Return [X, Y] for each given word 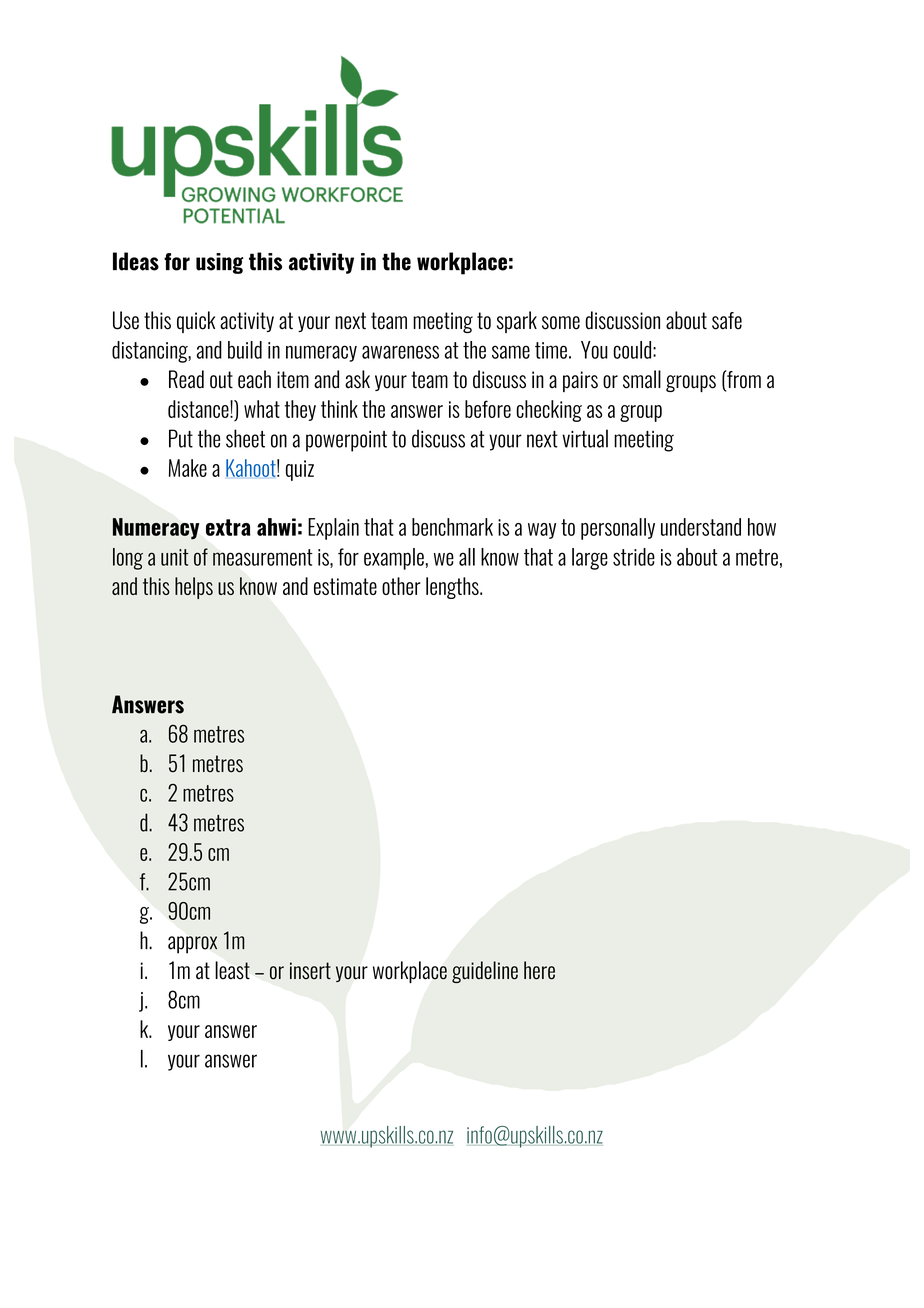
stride [634, 557]
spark [517, 322]
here [539, 970]
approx [192, 945]
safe [727, 321]
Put [181, 438]
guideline [485, 972]
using [220, 263]
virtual [585, 438]
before [488, 409]
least [232, 970]
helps [194, 588]
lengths [453, 588]
